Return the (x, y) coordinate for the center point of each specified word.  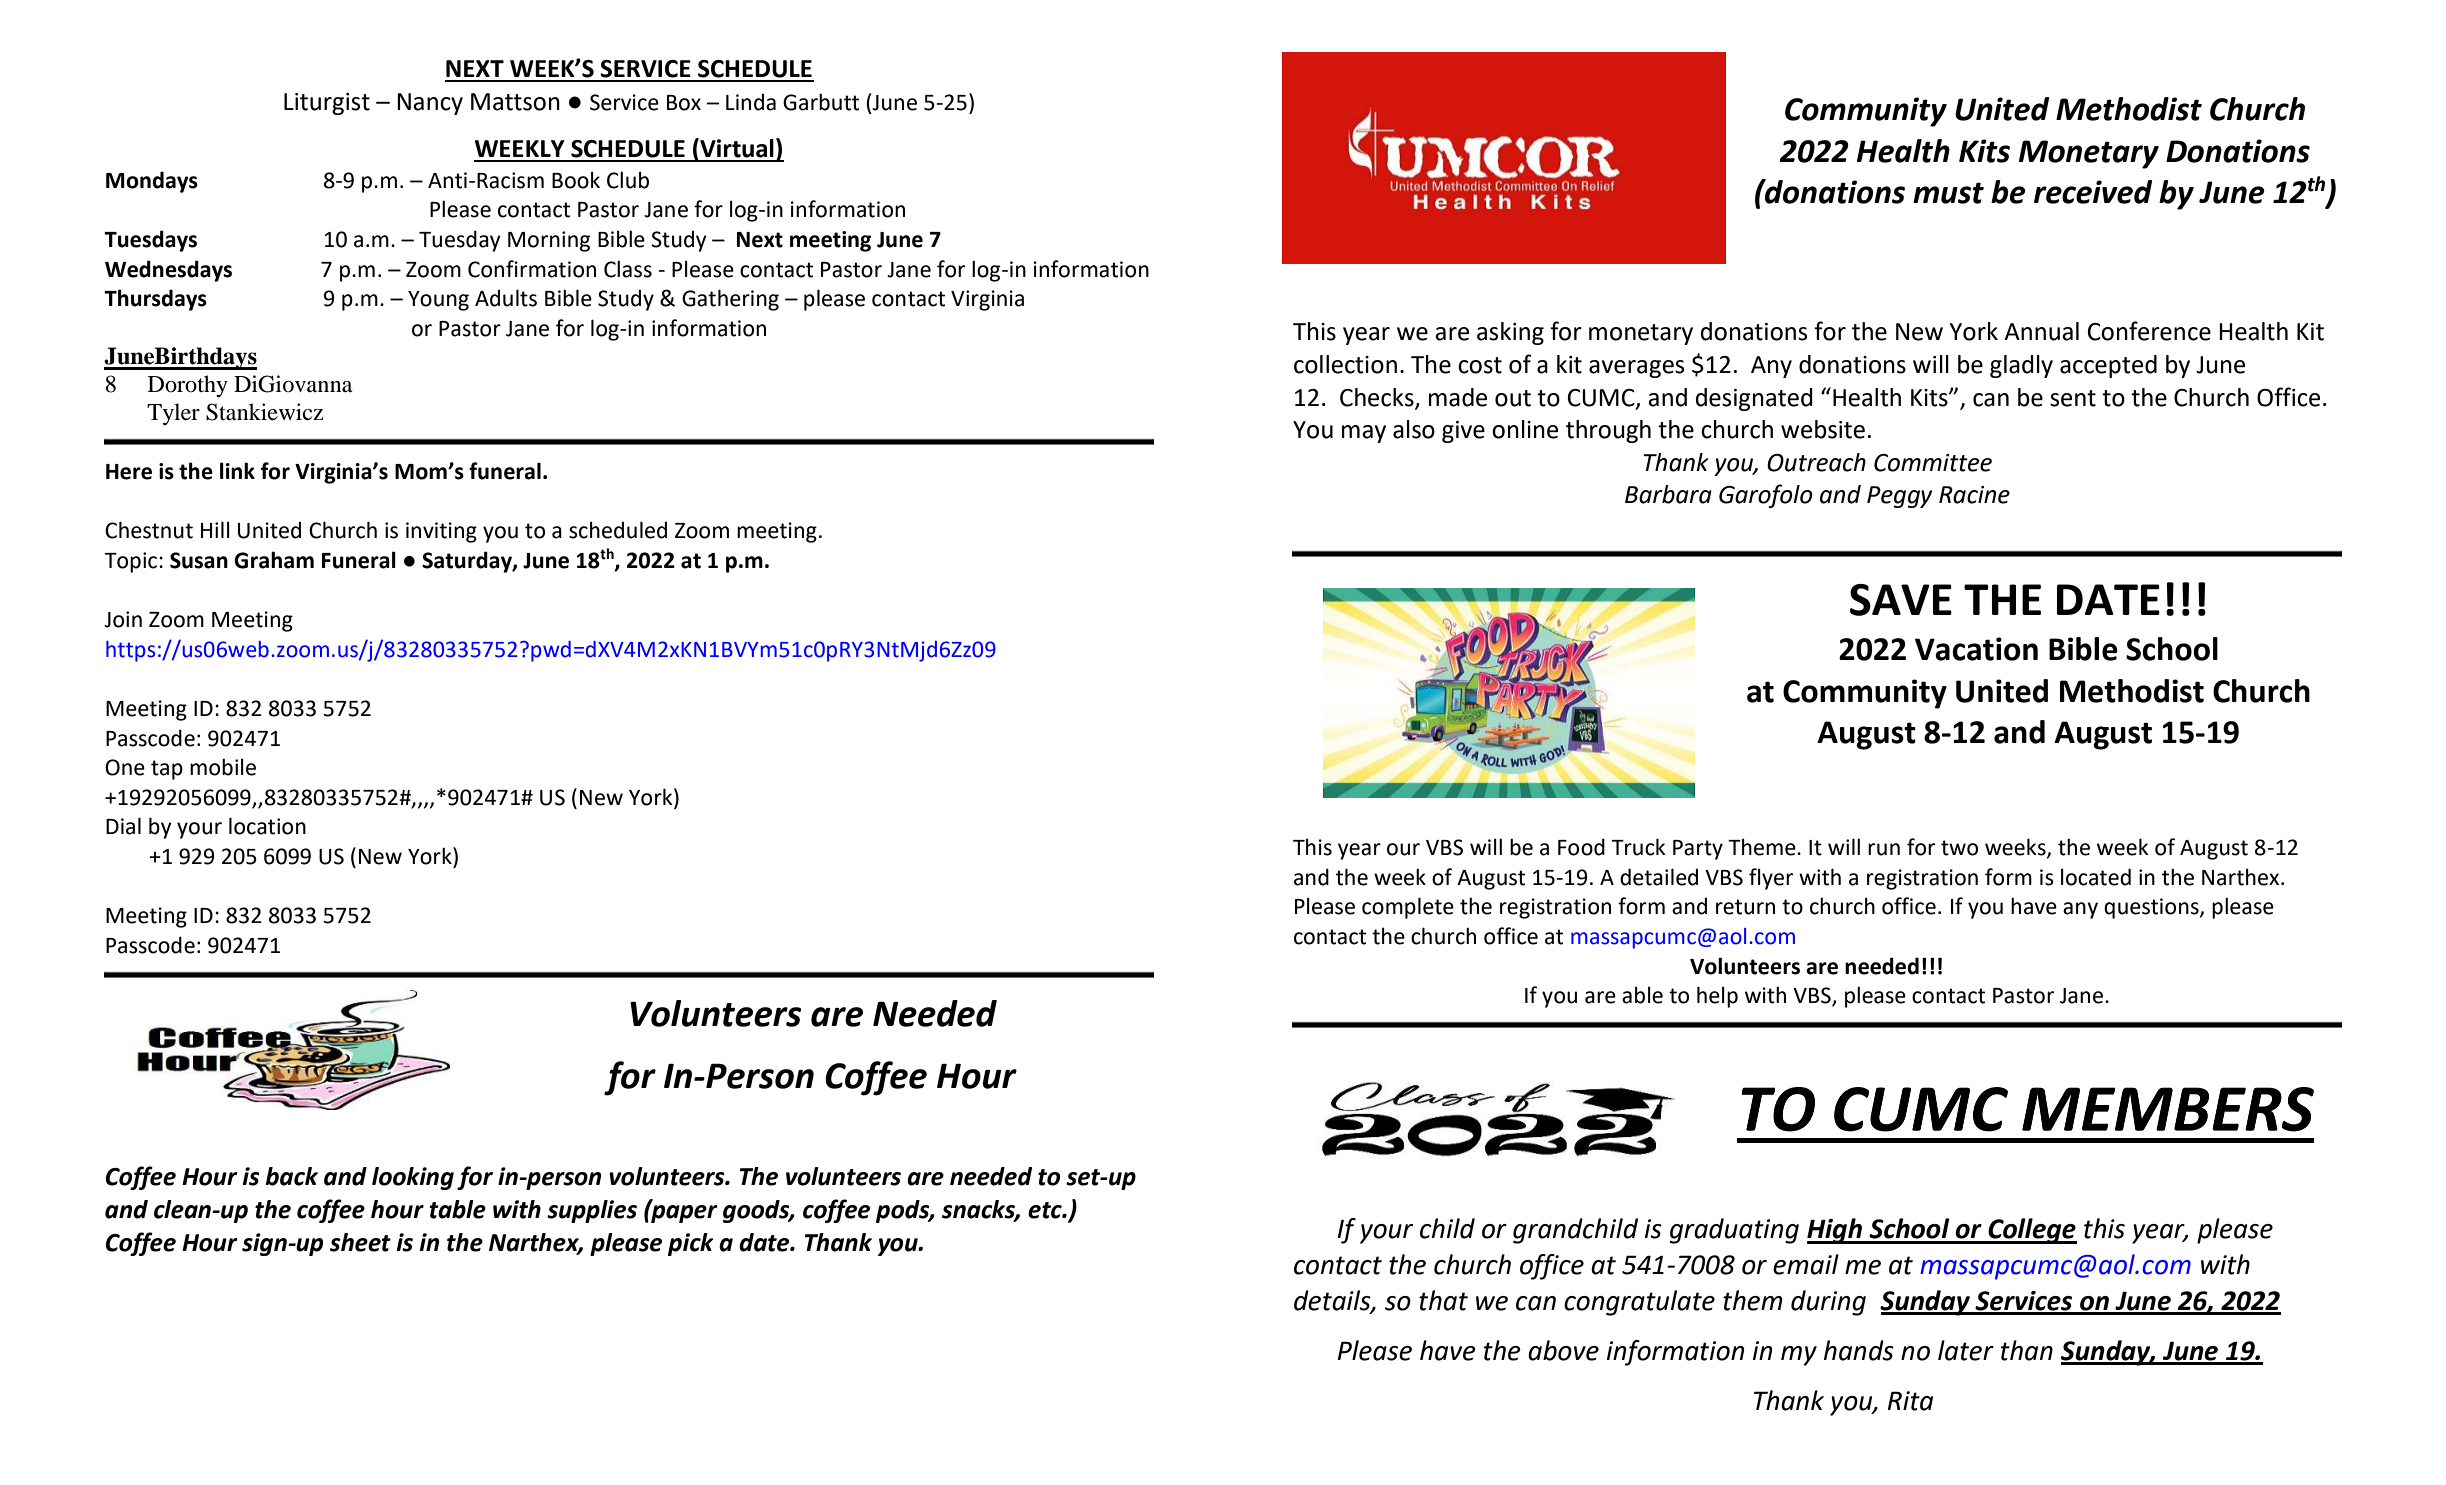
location (267, 826)
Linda (751, 102)
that (1443, 1300)
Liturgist (327, 104)
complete (1408, 908)
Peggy (1899, 497)
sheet (360, 1242)
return (1745, 907)
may (1364, 434)
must (1948, 193)
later (1966, 1350)
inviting (441, 532)
